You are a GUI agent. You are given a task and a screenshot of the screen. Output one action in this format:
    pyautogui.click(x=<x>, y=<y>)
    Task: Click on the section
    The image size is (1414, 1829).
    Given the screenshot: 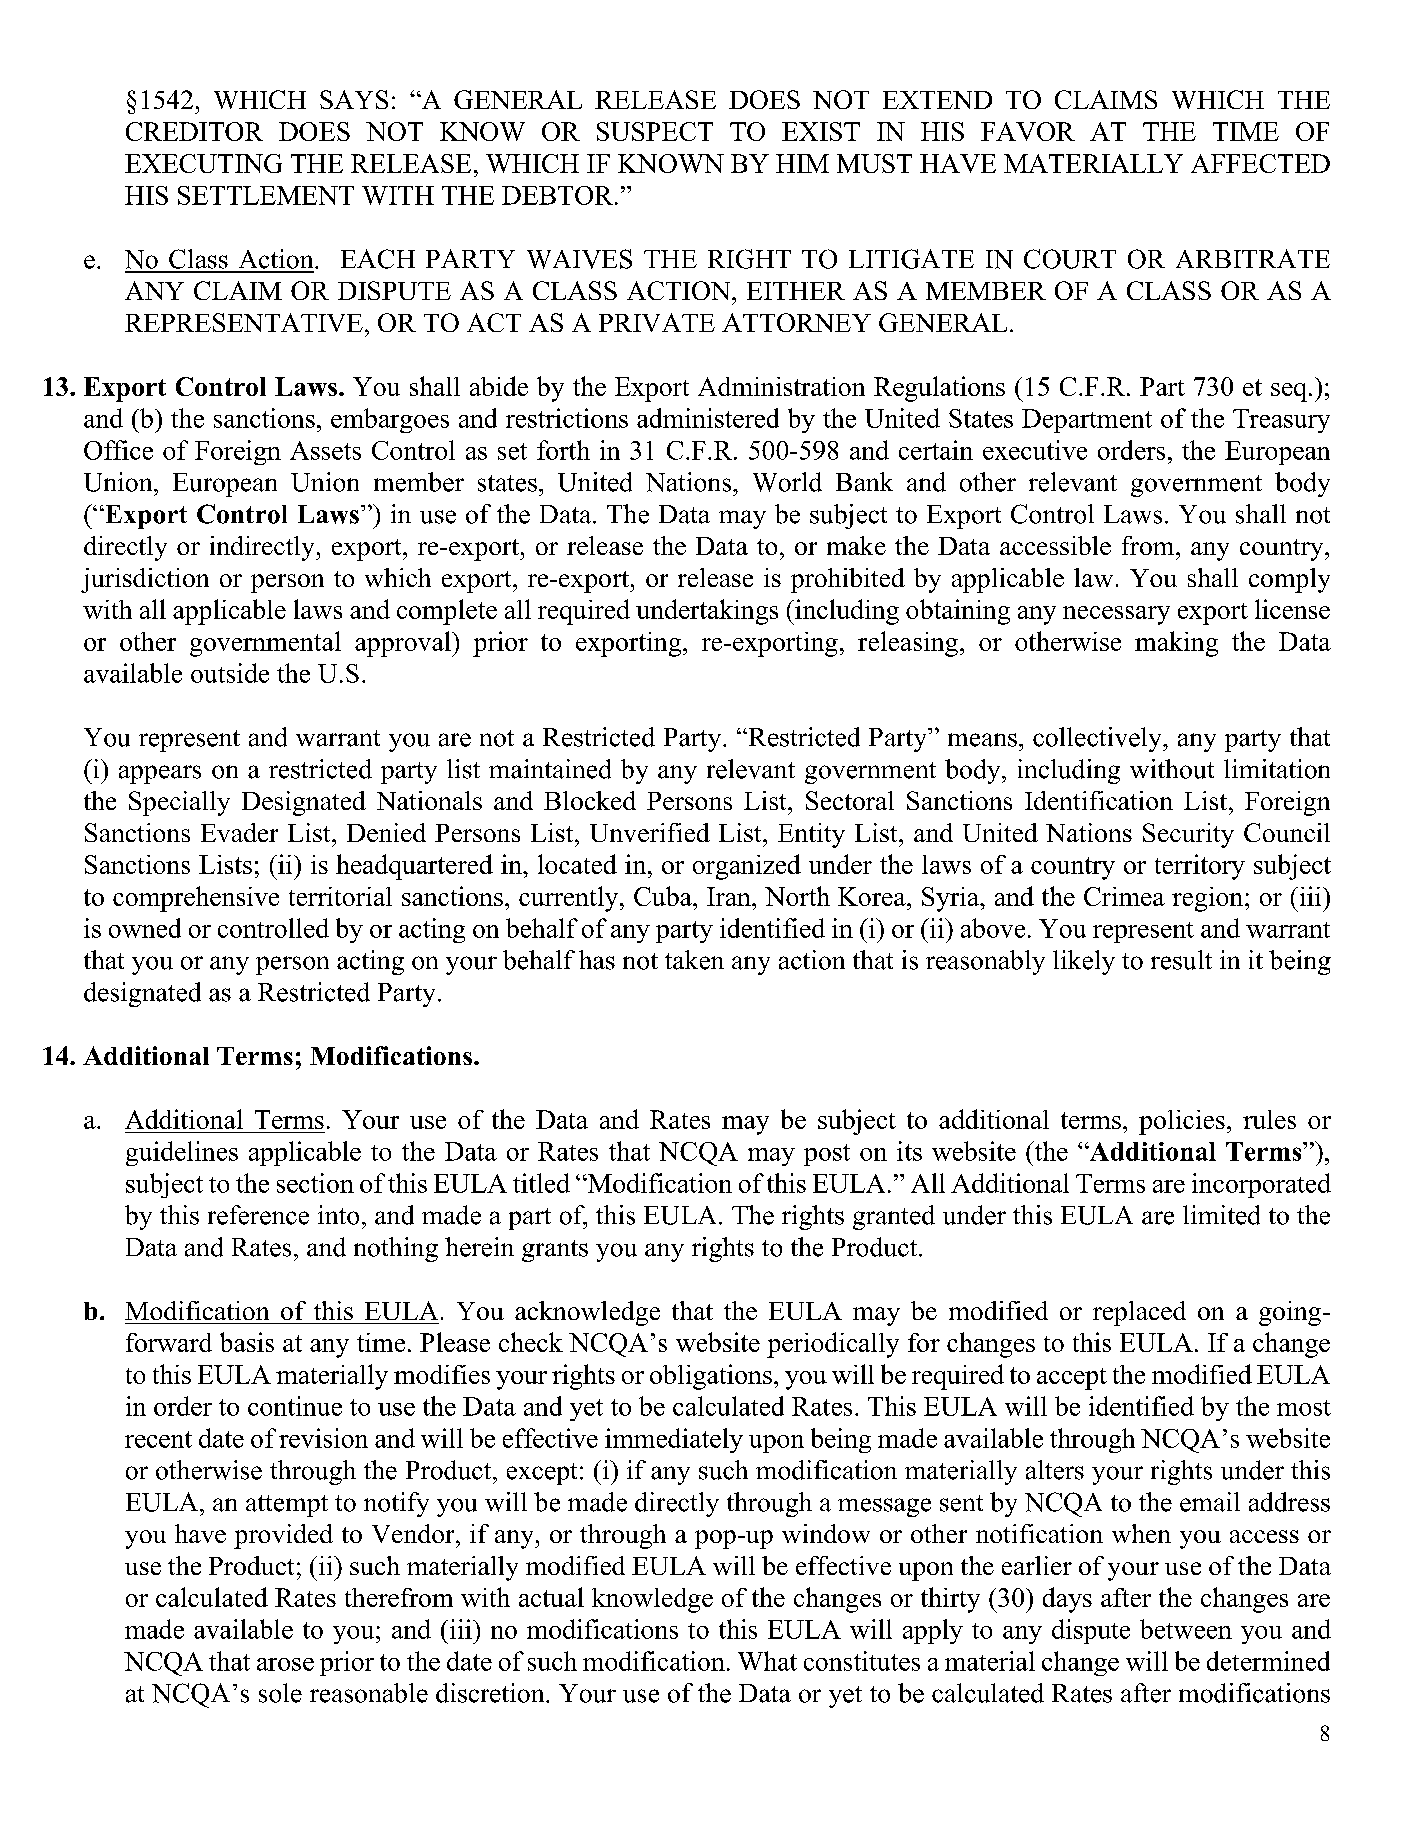 What is the action you would take?
    pyautogui.click(x=315, y=1183)
